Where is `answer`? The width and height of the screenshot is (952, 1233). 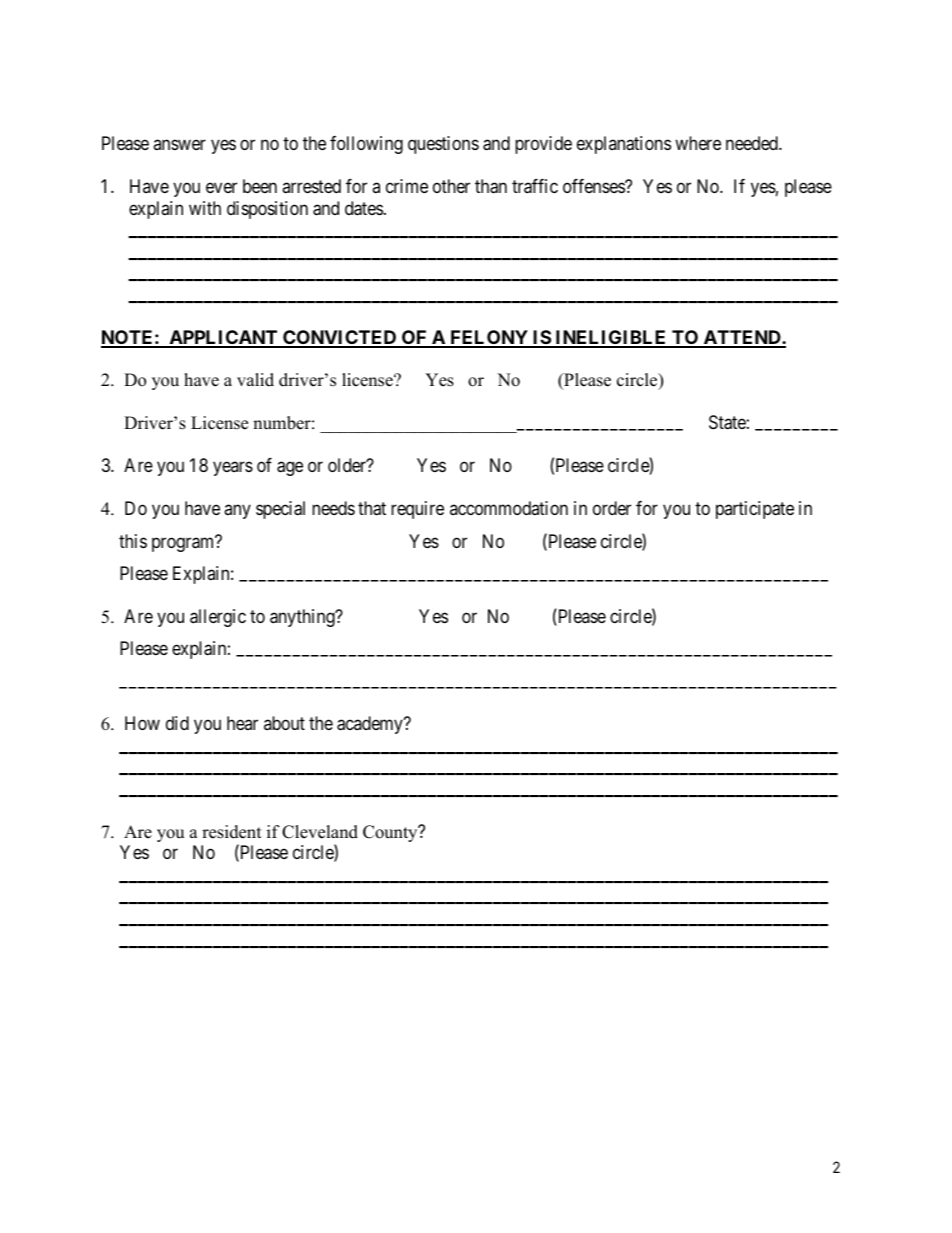
answer is located at coordinates (179, 145).
